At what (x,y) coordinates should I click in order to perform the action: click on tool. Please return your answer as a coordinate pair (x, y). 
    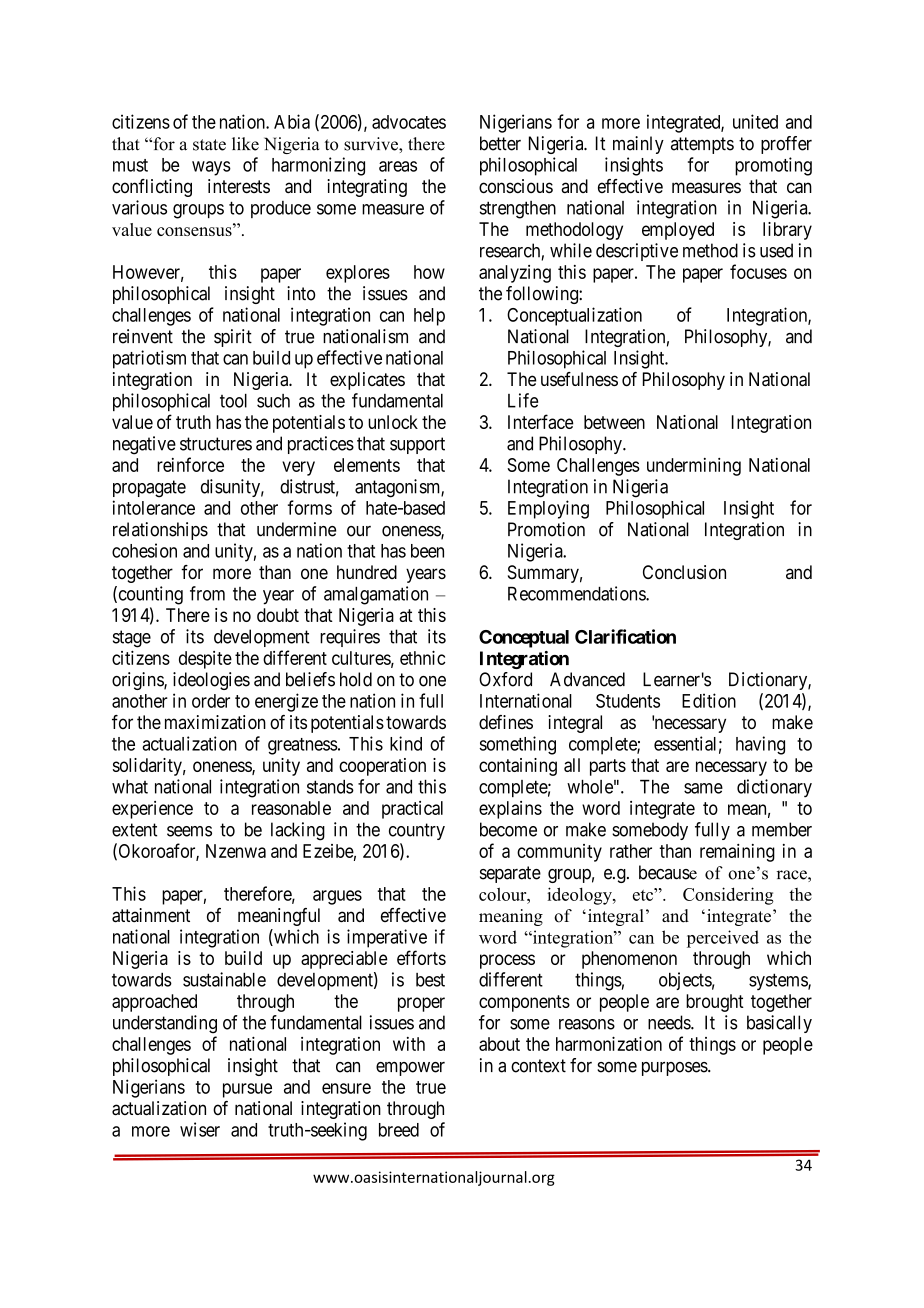
    Looking at the image, I should click on (233, 401).
